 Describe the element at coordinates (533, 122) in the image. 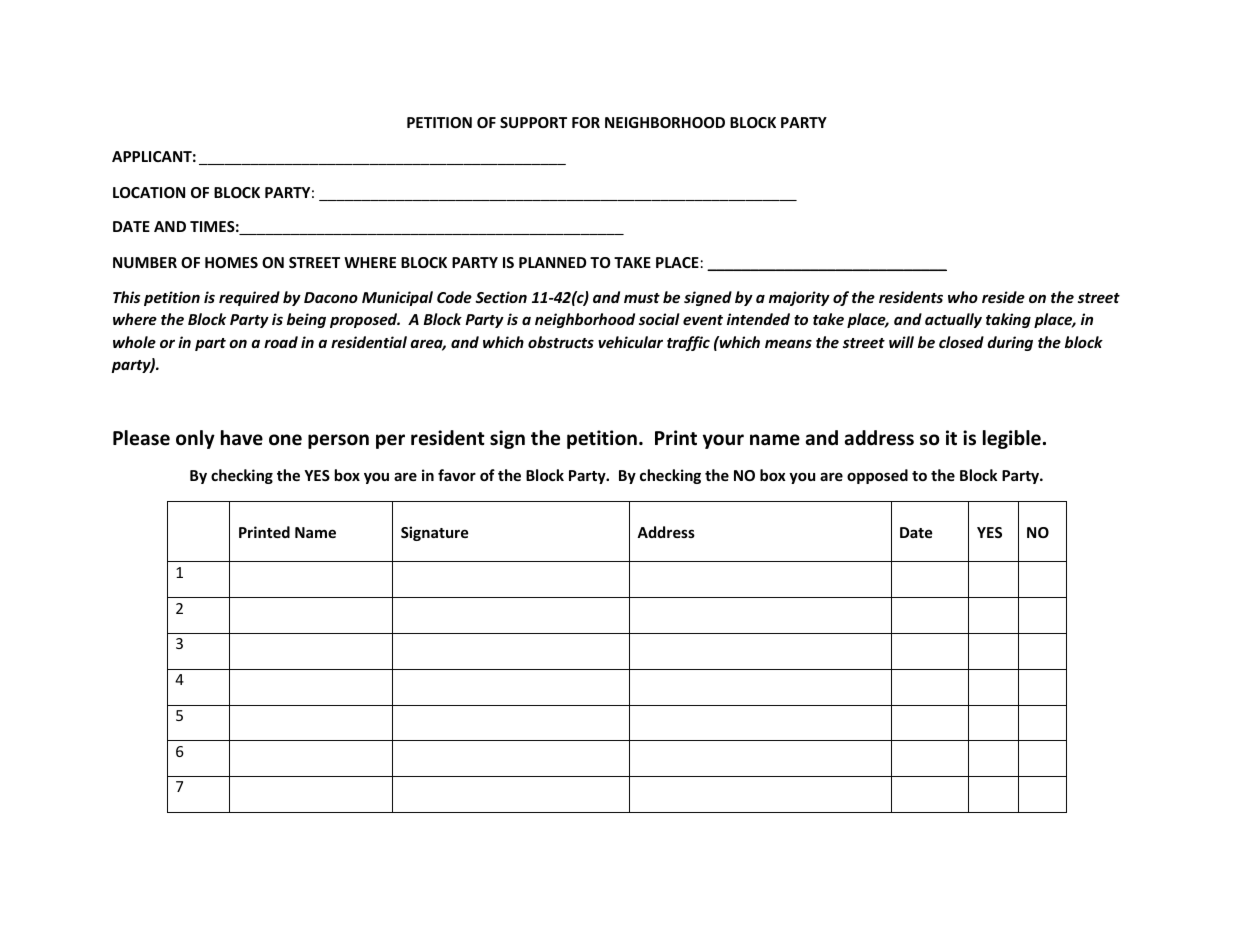

I see `SUPPORT` at that location.
